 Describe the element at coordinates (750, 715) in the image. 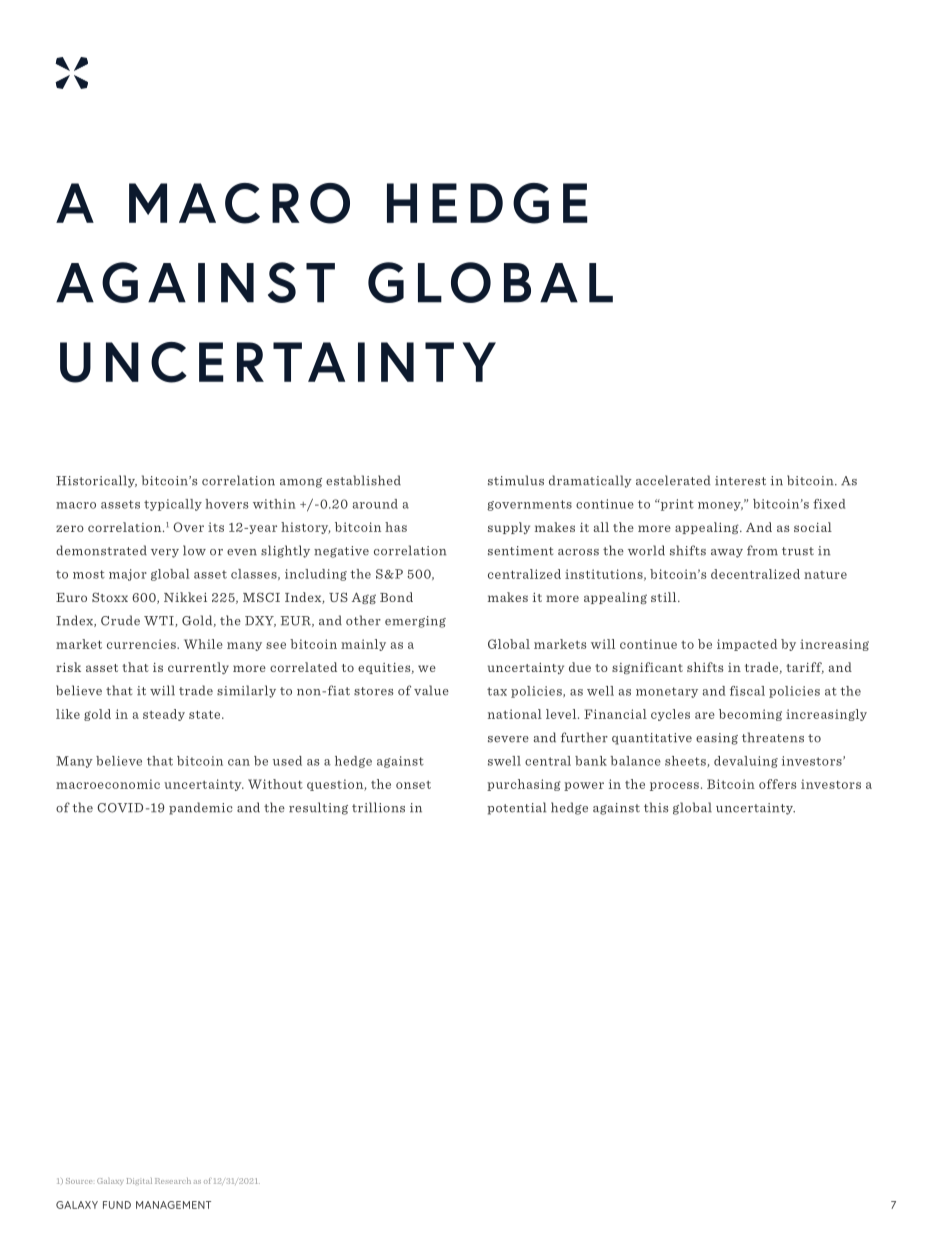

I see `becoming` at that location.
